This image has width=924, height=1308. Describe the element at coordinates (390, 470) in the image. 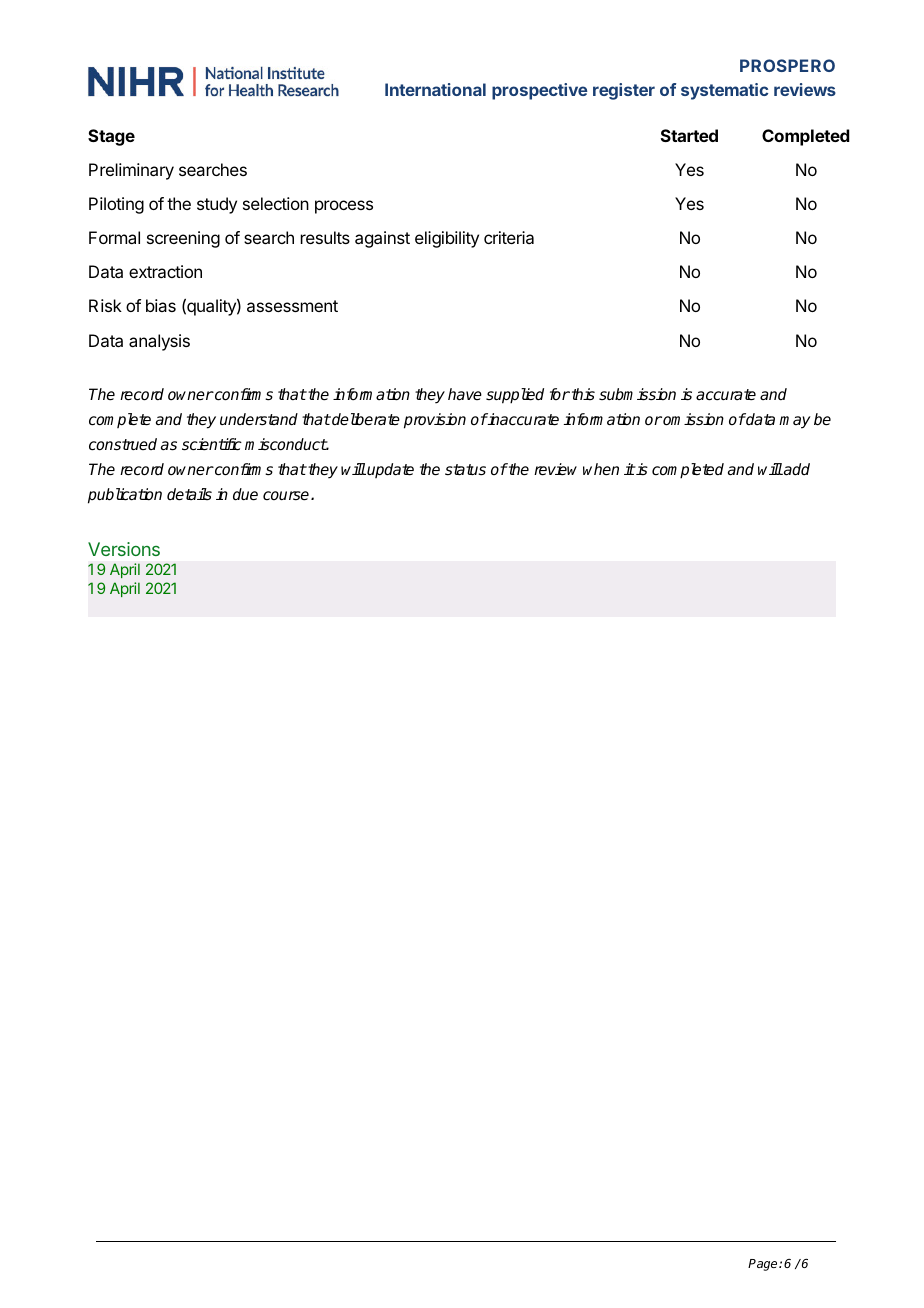

I see `update` at that location.
